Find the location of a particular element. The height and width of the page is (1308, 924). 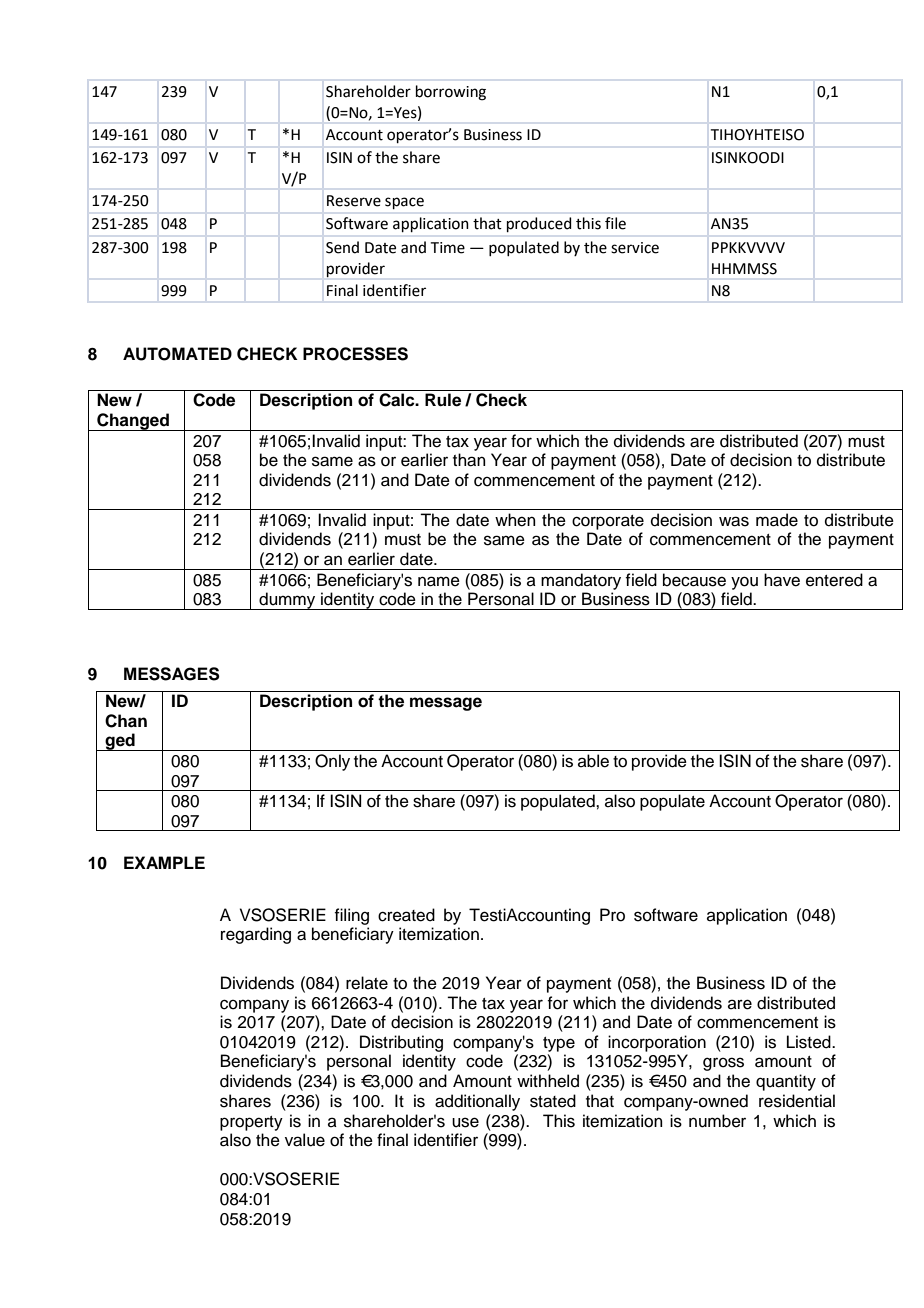

you is located at coordinates (744, 583).
